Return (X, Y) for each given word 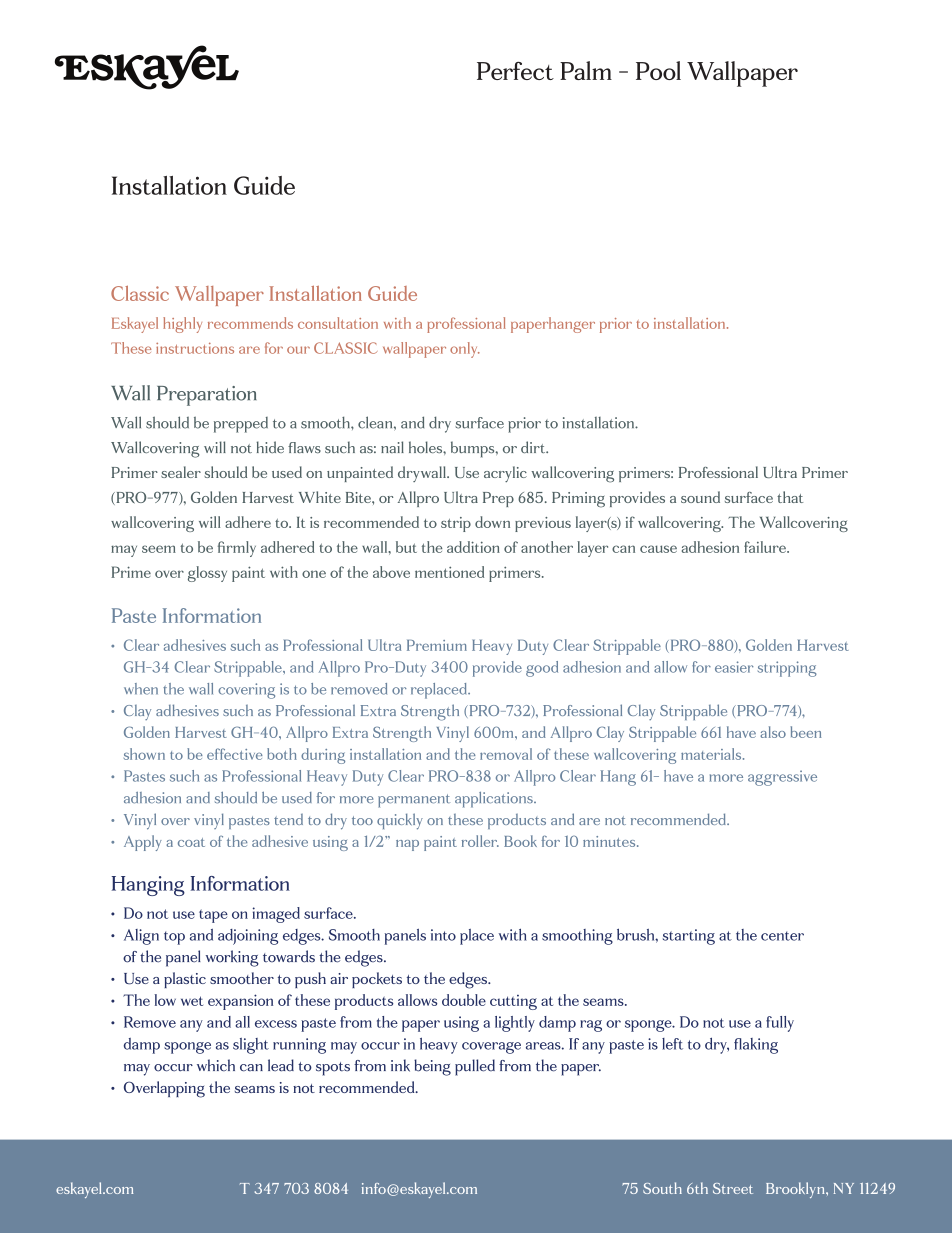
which (216, 1065)
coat (191, 842)
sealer (181, 472)
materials (712, 754)
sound (700, 497)
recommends (250, 323)
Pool (658, 70)
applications (495, 800)
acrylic (505, 474)
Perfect (515, 71)
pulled (475, 1067)
